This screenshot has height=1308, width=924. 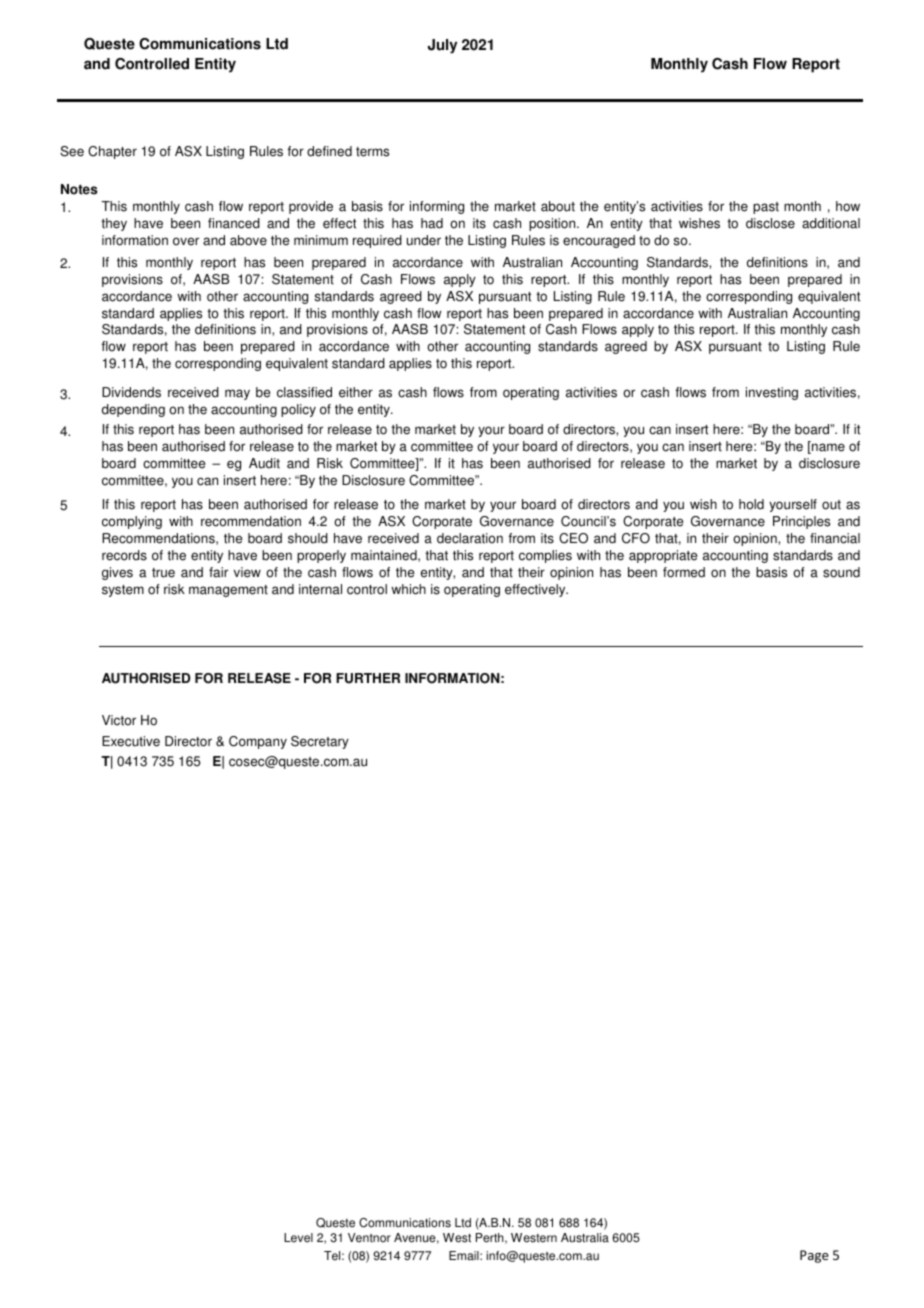 I want to click on Level, so click(x=298, y=1238).
